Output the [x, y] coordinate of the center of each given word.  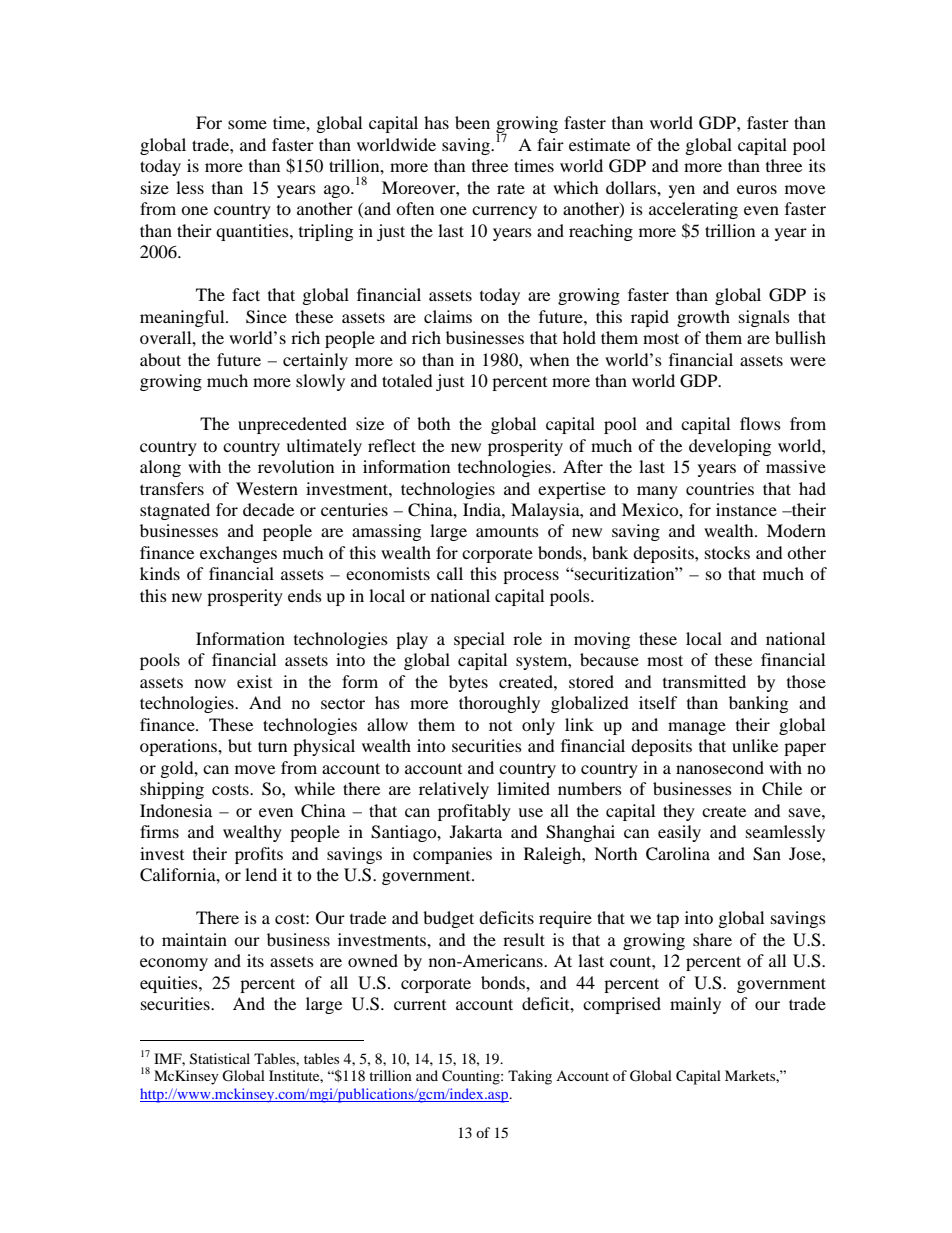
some [247, 124]
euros [757, 189]
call [450, 573]
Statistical [220, 1059]
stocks [727, 552]
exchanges [238, 554]
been [472, 122]
